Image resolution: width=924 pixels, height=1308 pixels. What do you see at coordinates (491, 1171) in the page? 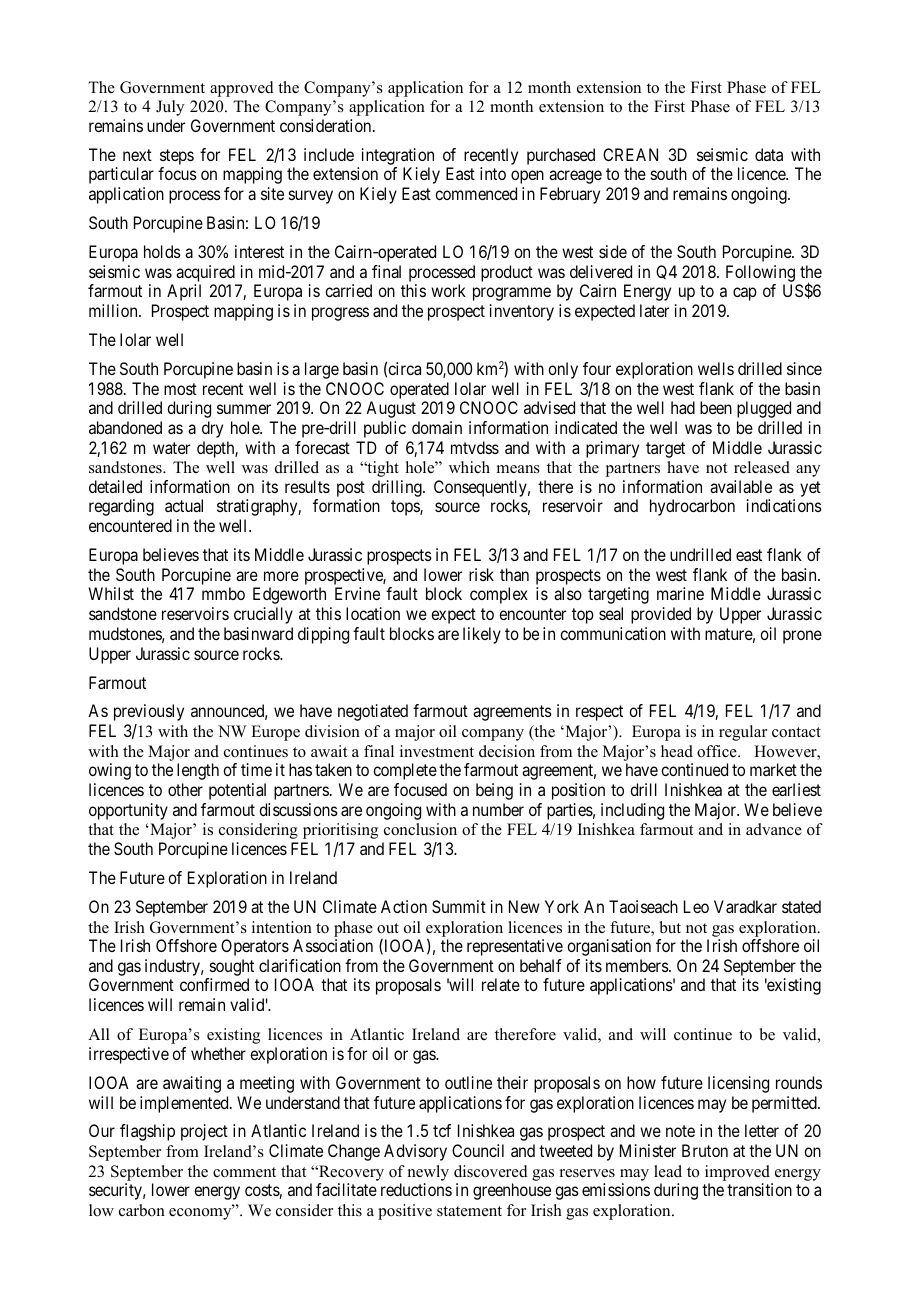
I see `discovered` at bounding box center [491, 1171].
